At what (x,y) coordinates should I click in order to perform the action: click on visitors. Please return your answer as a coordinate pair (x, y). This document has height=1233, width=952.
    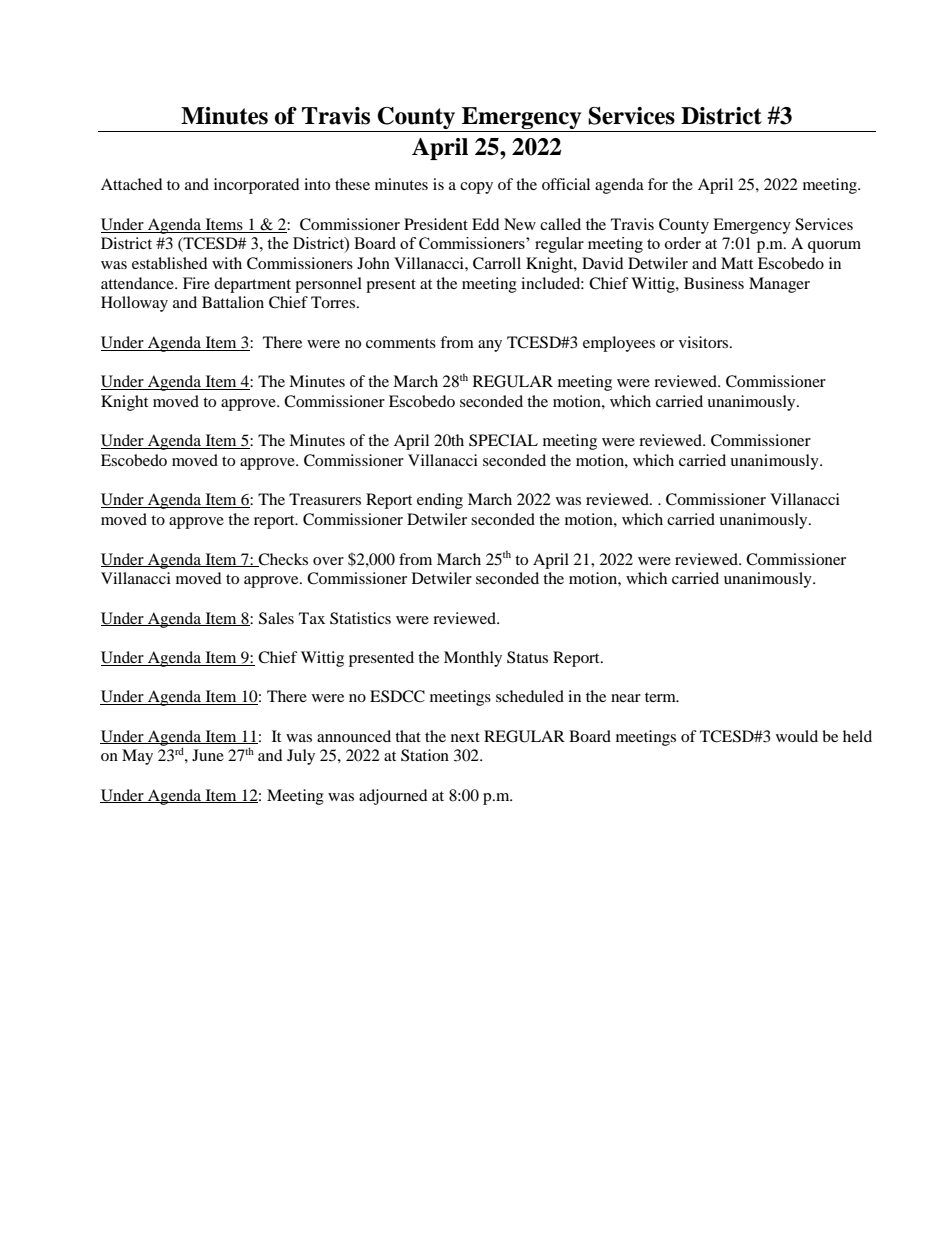
    Looking at the image, I should click on (705, 342).
